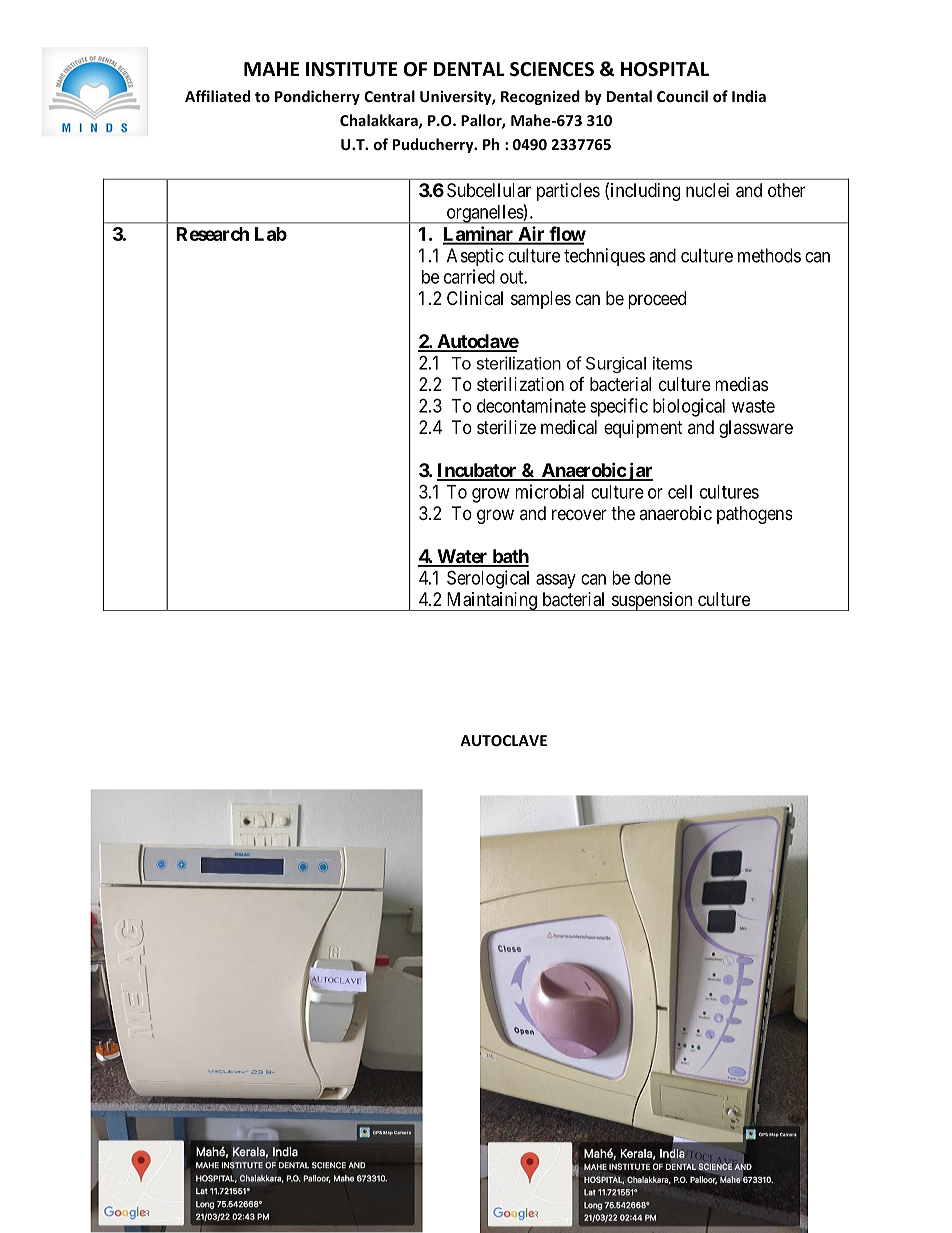 This page has width=952, height=1233. What do you see at coordinates (475, 257) in the page?
I see `Aseptic` at bounding box center [475, 257].
